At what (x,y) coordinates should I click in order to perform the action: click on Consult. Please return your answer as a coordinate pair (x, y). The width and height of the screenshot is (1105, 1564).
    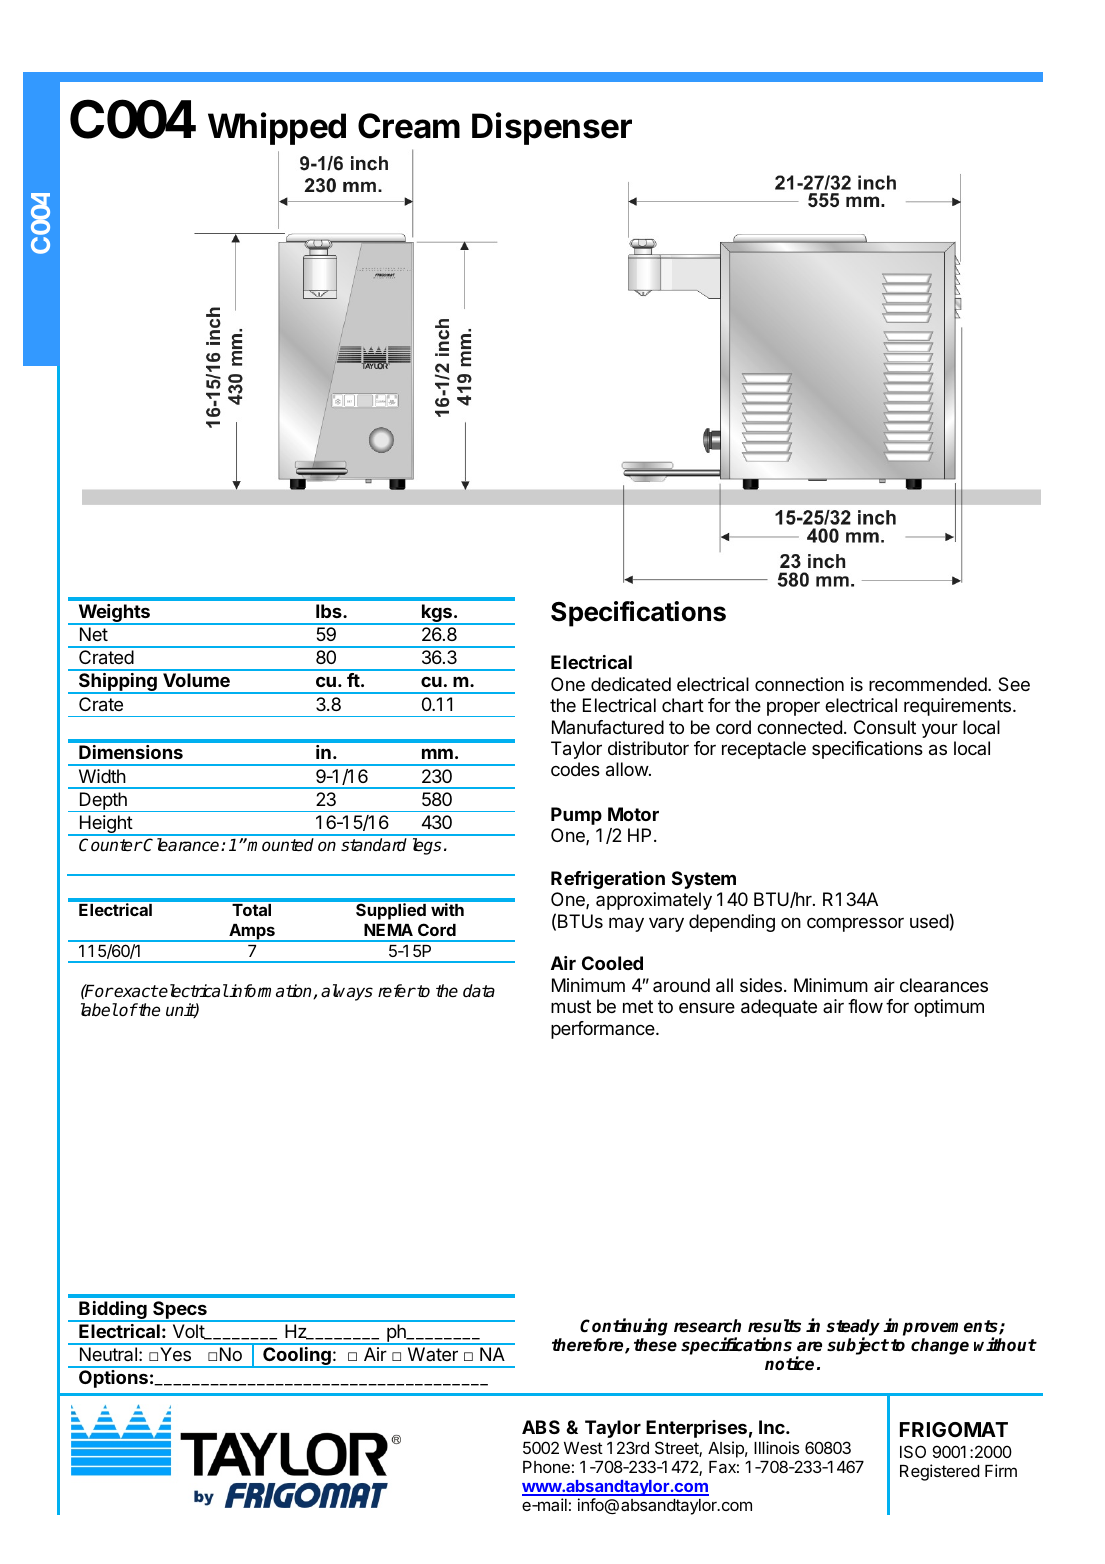
    Looking at the image, I should click on (885, 727).
